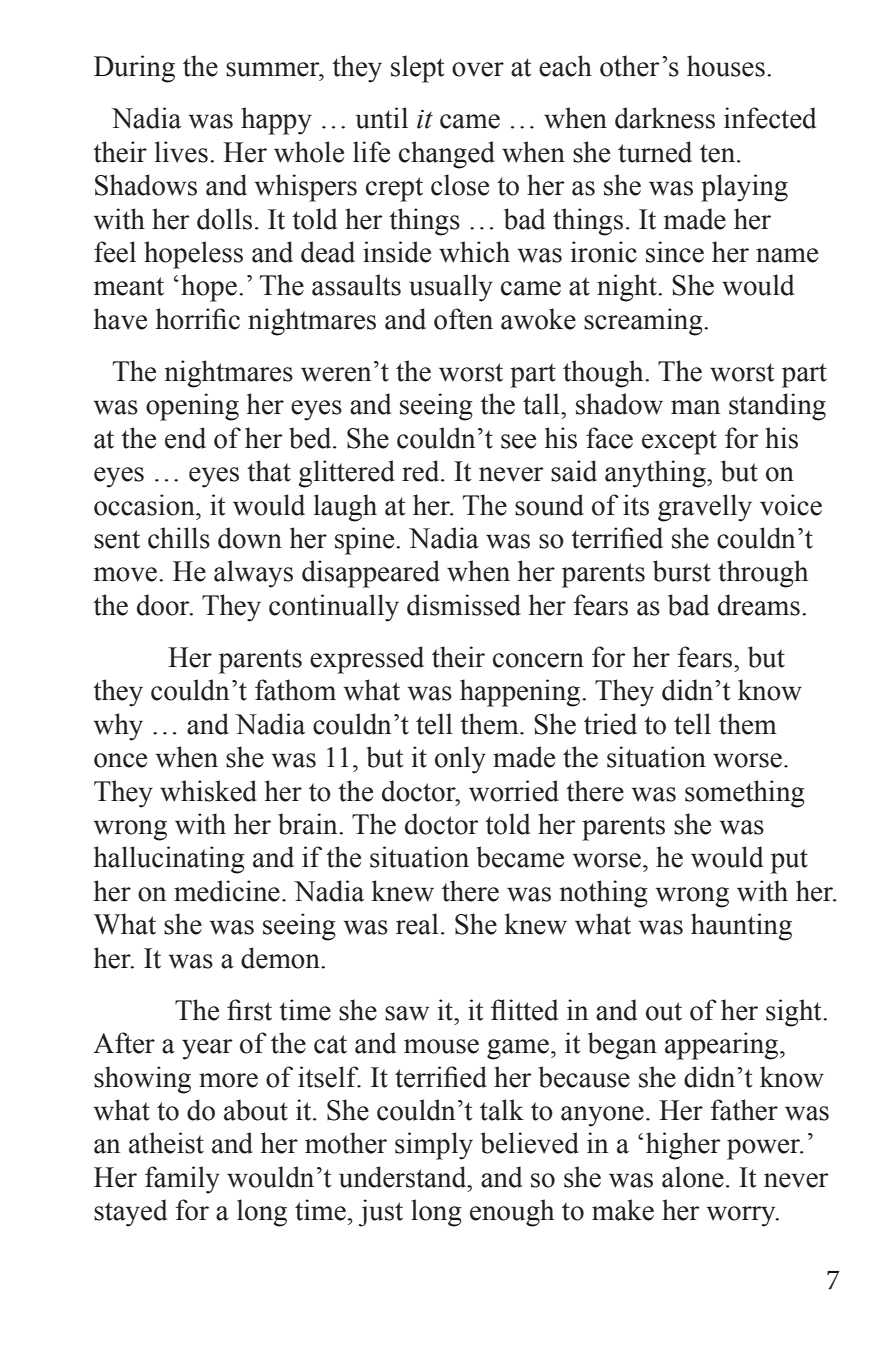 The height and width of the image is (1345, 896). What do you see at coordinates (695, 407) in the image?
I see `man` at bounding box center [695, 407].
